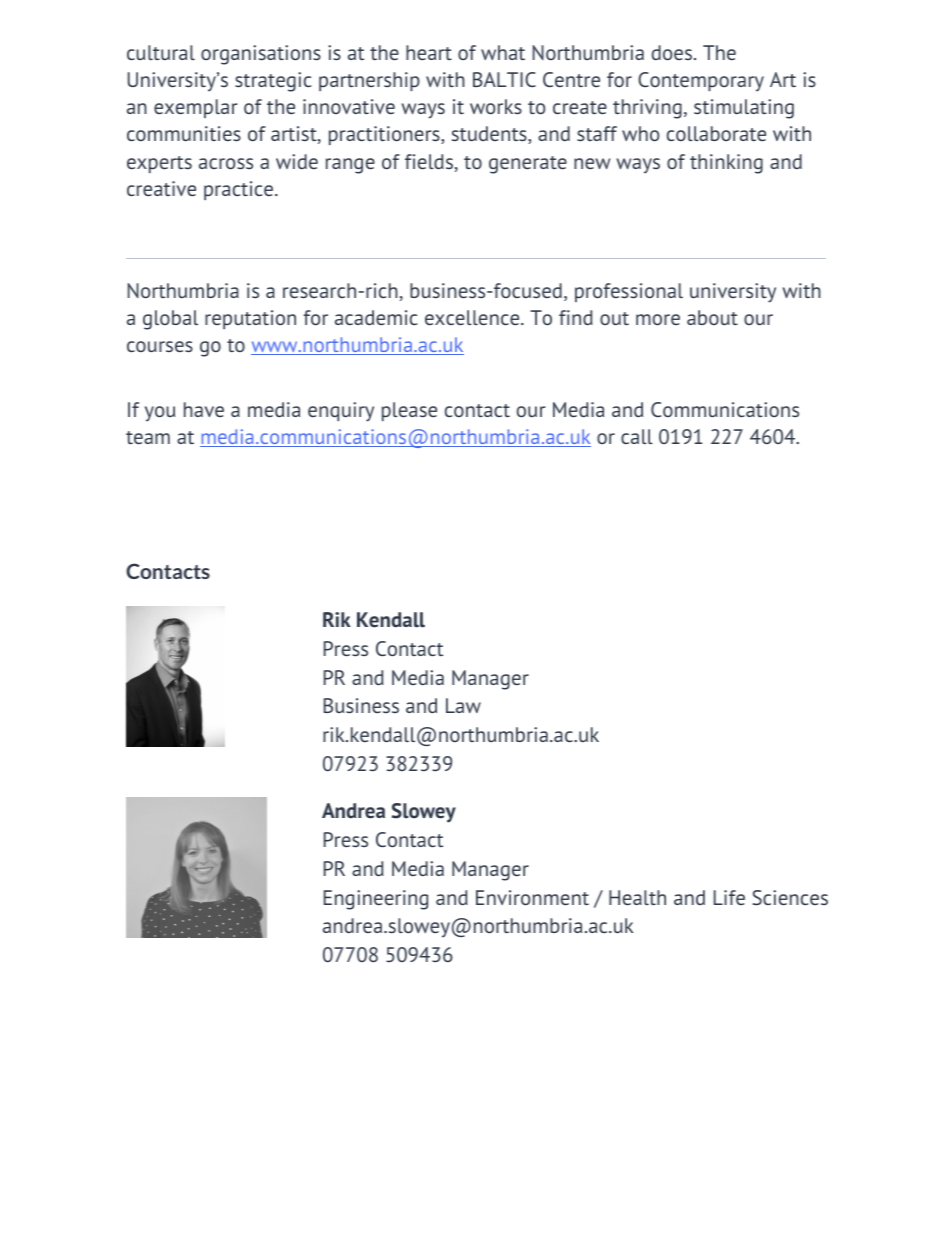 The width and height of the page is (952, 1233). Describe the element at coordinates (504, 79) in the page. I see `BALTIC` at that location.
